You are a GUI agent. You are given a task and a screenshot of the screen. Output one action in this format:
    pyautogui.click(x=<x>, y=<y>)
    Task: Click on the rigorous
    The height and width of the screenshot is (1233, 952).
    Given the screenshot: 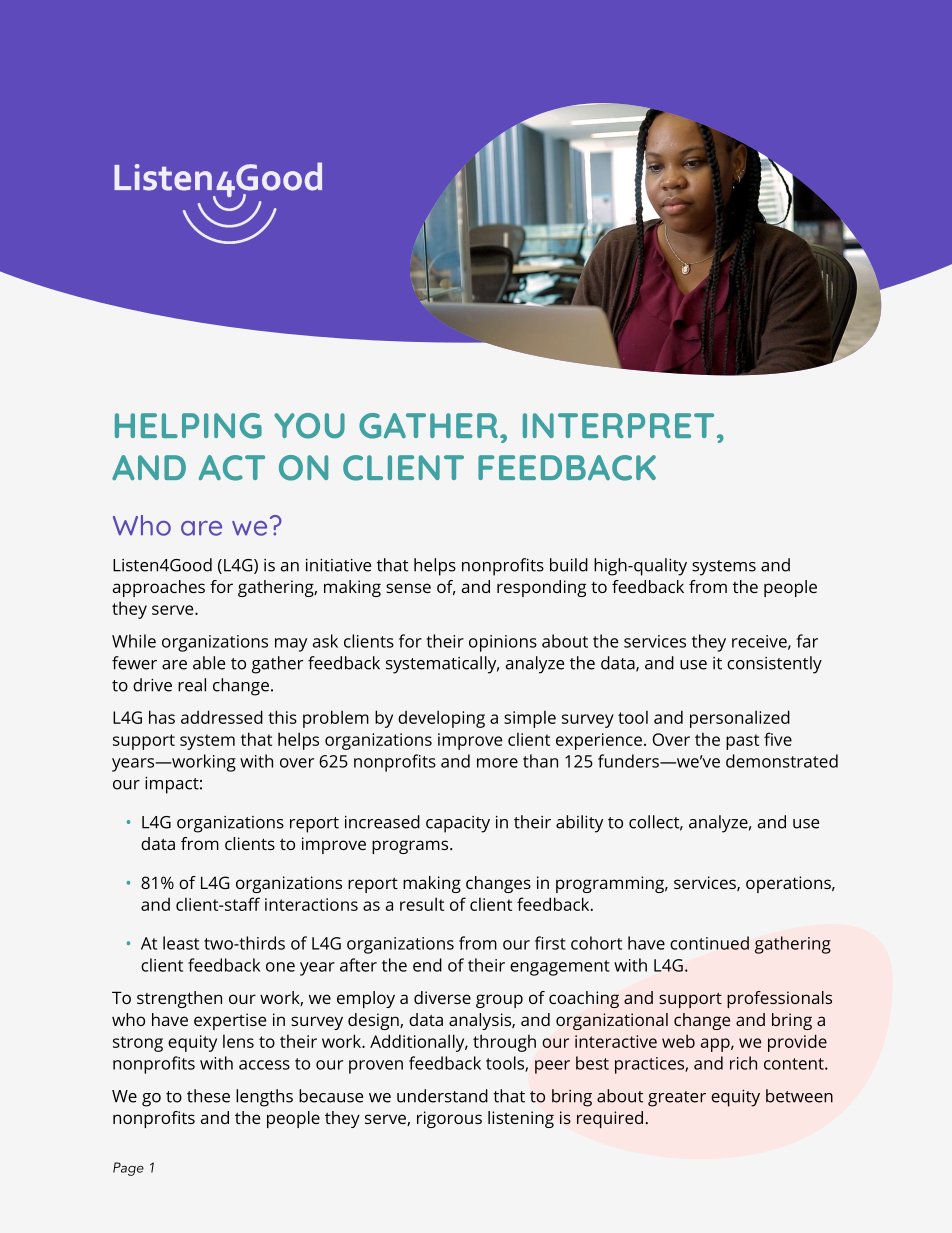 What is the action you would take?
    pyautogui.click(x=449, y=1119)
